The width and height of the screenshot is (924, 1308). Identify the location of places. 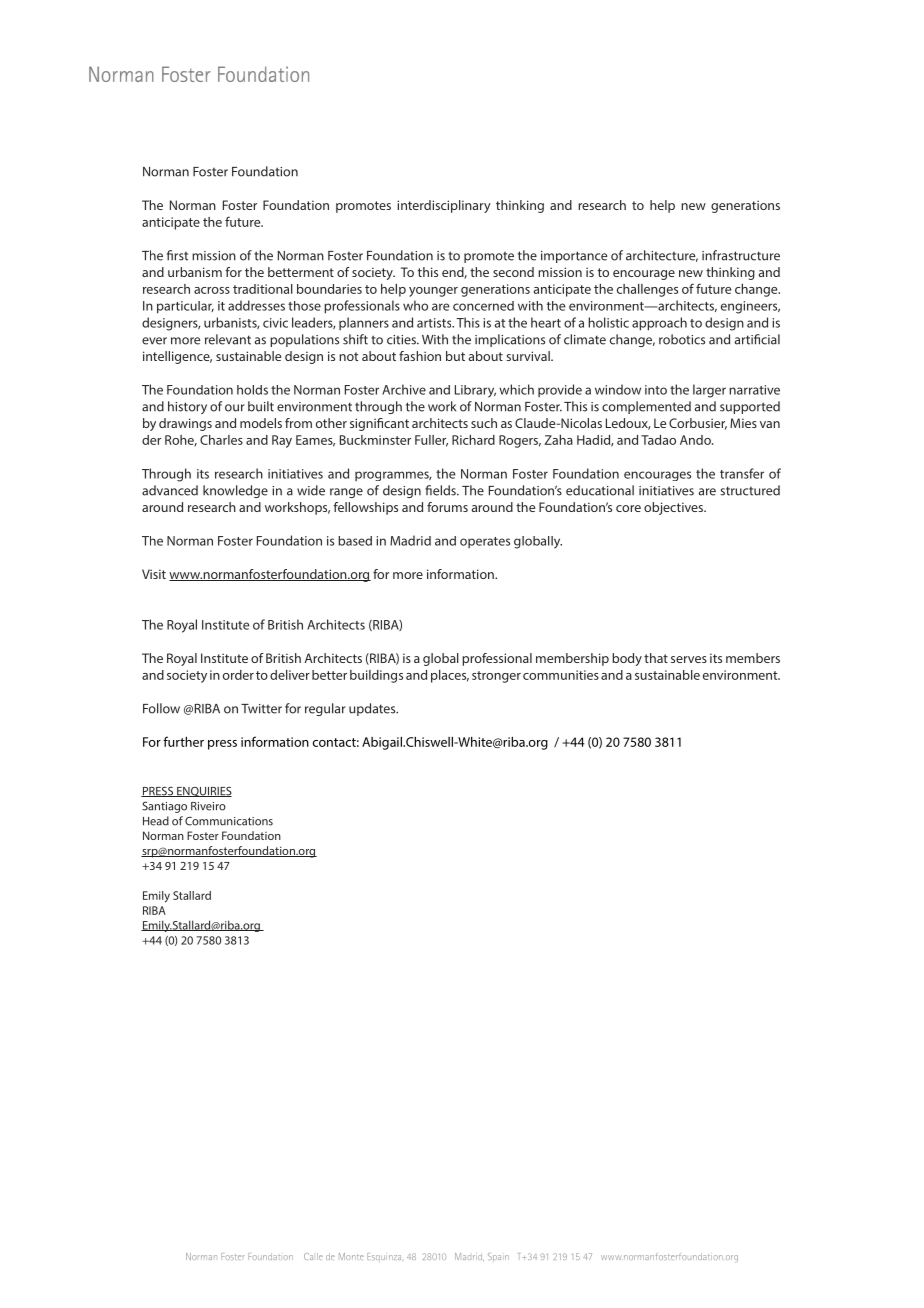
(450, 676).
